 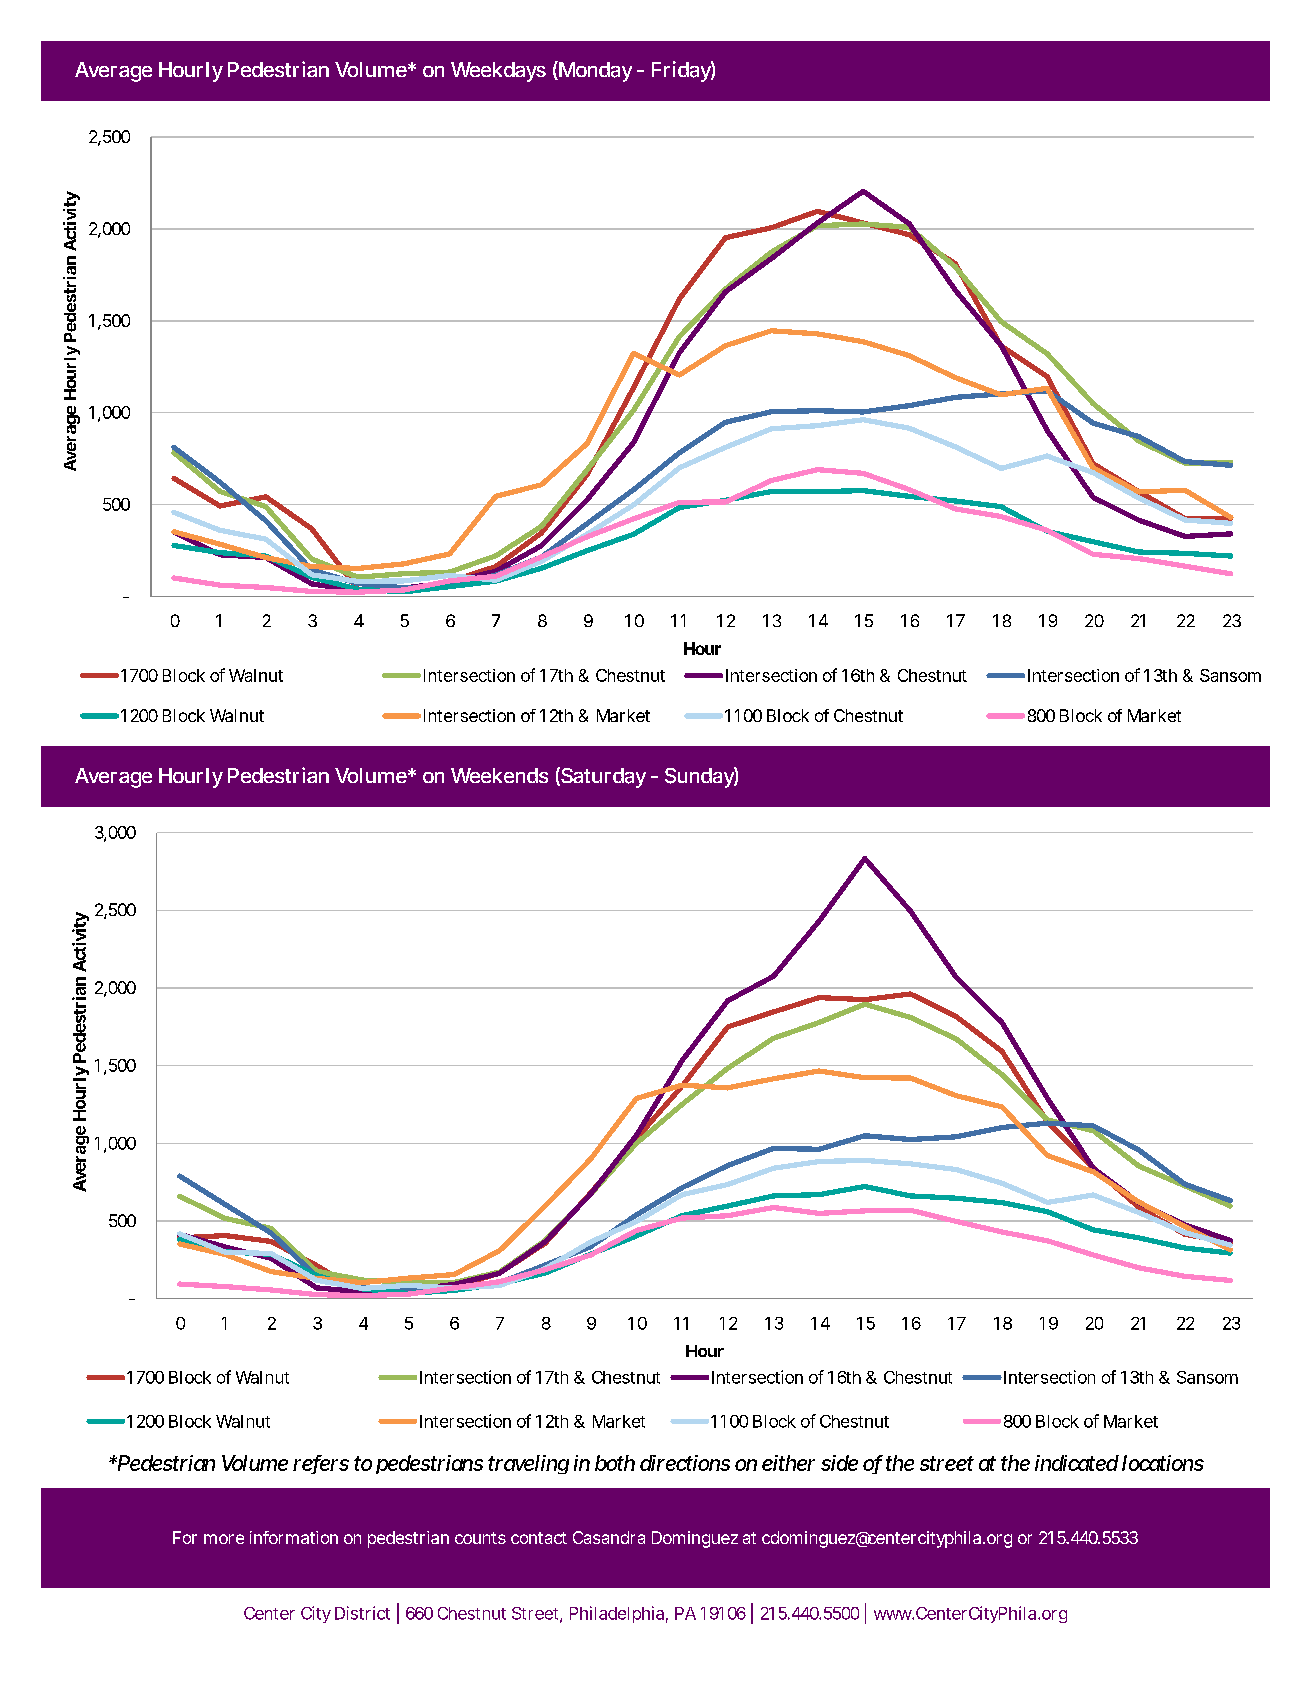 I want to click on traveling, so click(x=528, y=1464).
